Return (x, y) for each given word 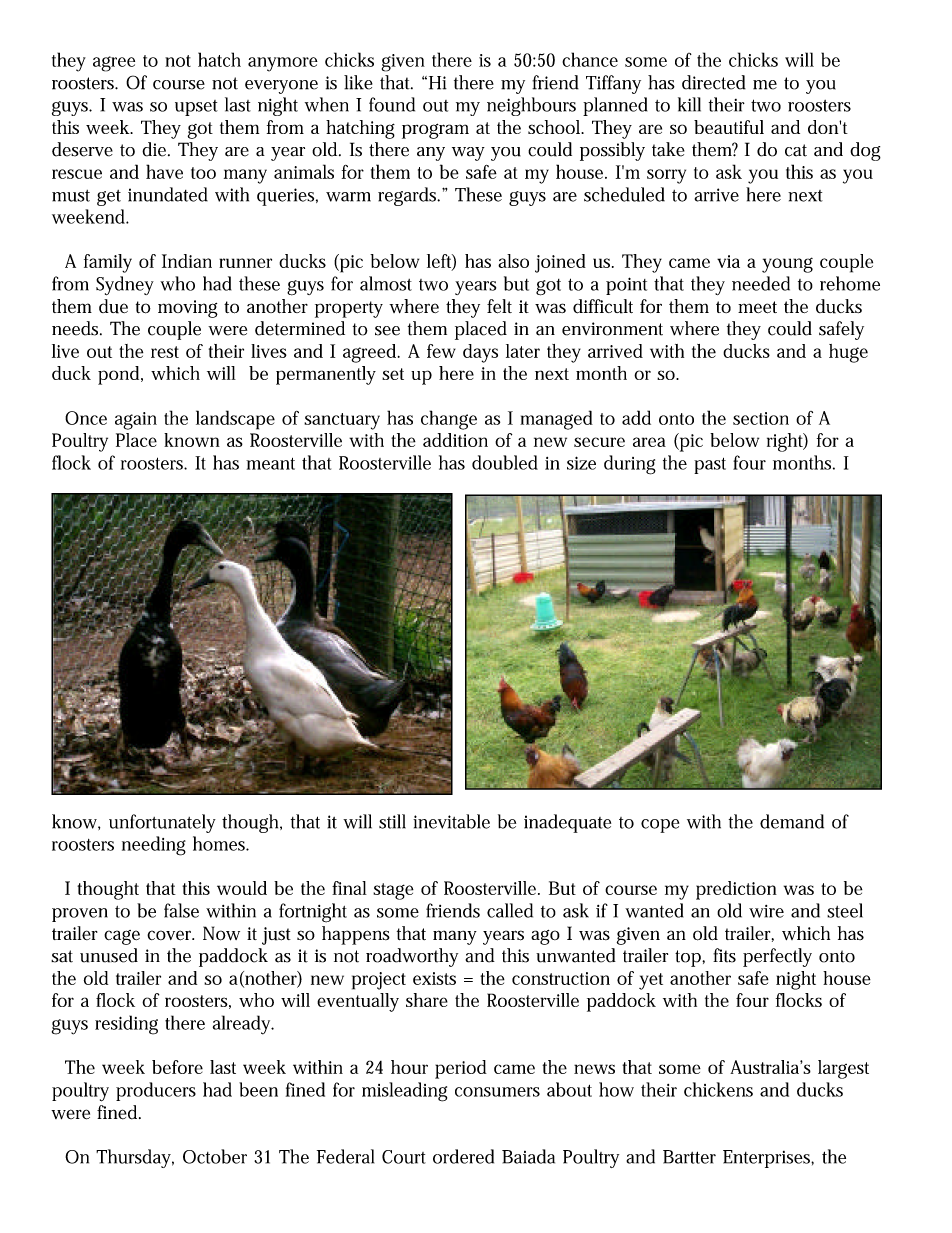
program (435, 131)
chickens (718, 1089)
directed (714, 82)
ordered (463, 1156)
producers (156, 1091)
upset (196, 108)
